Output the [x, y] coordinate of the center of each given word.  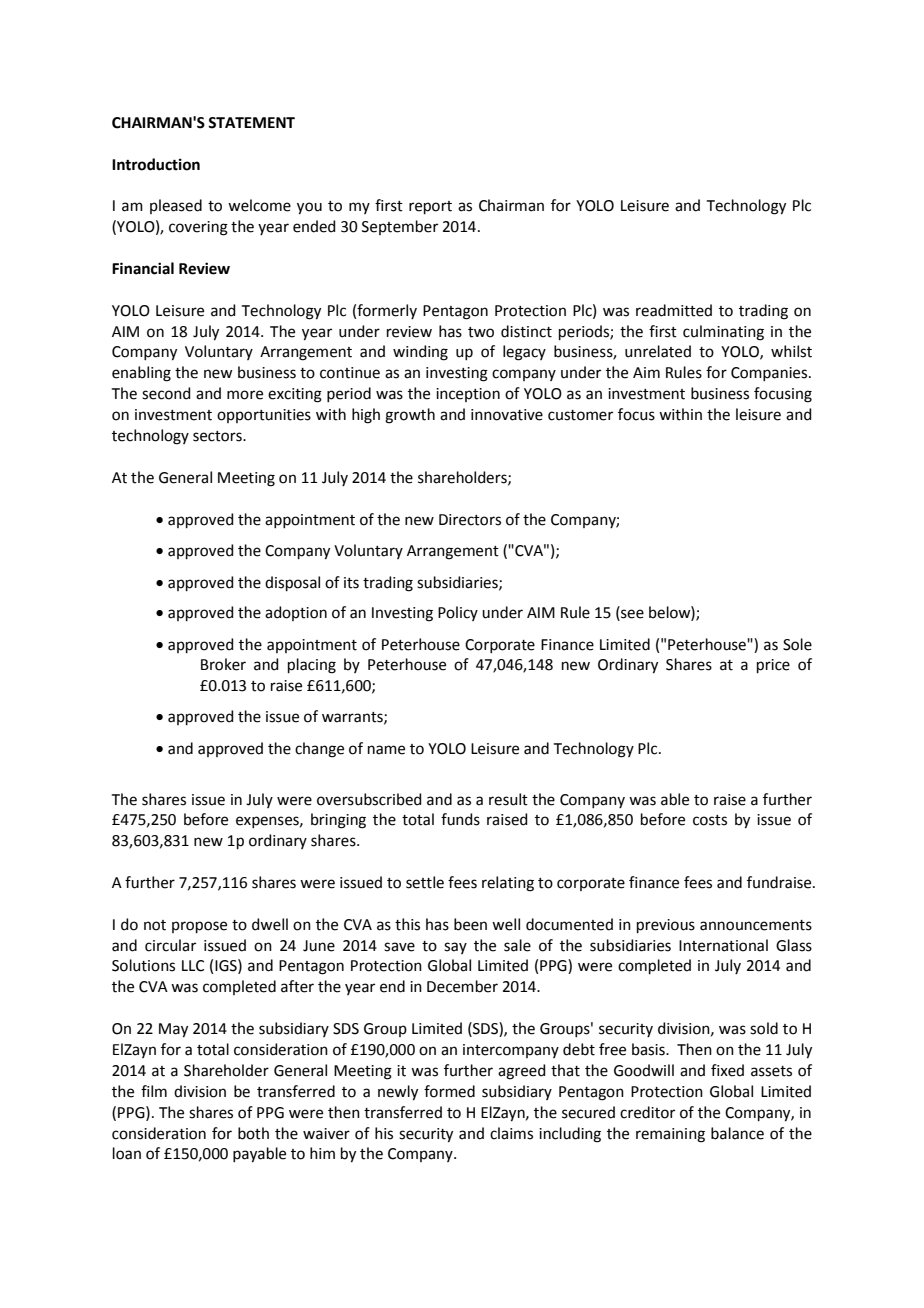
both [253, 1133]
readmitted [674, 310]
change [319, 750]
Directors [470, 520]
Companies [770, 374]
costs [710, 820]
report [430, 207]
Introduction [156, 164]
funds [460, 819]
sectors [218, 436]
